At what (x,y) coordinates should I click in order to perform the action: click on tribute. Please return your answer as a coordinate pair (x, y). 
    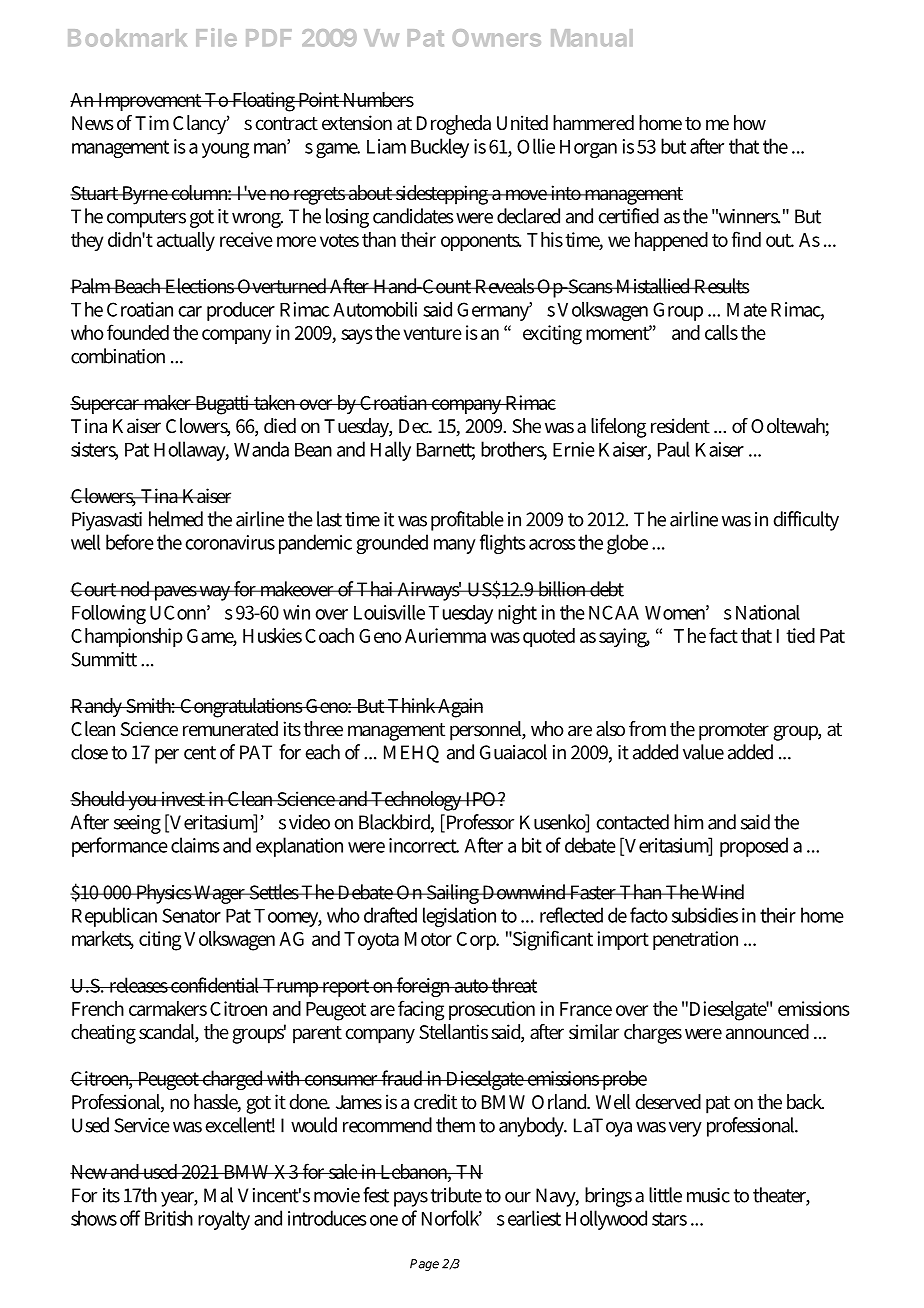
    Looking at the image, I should click on (456, 1195).
